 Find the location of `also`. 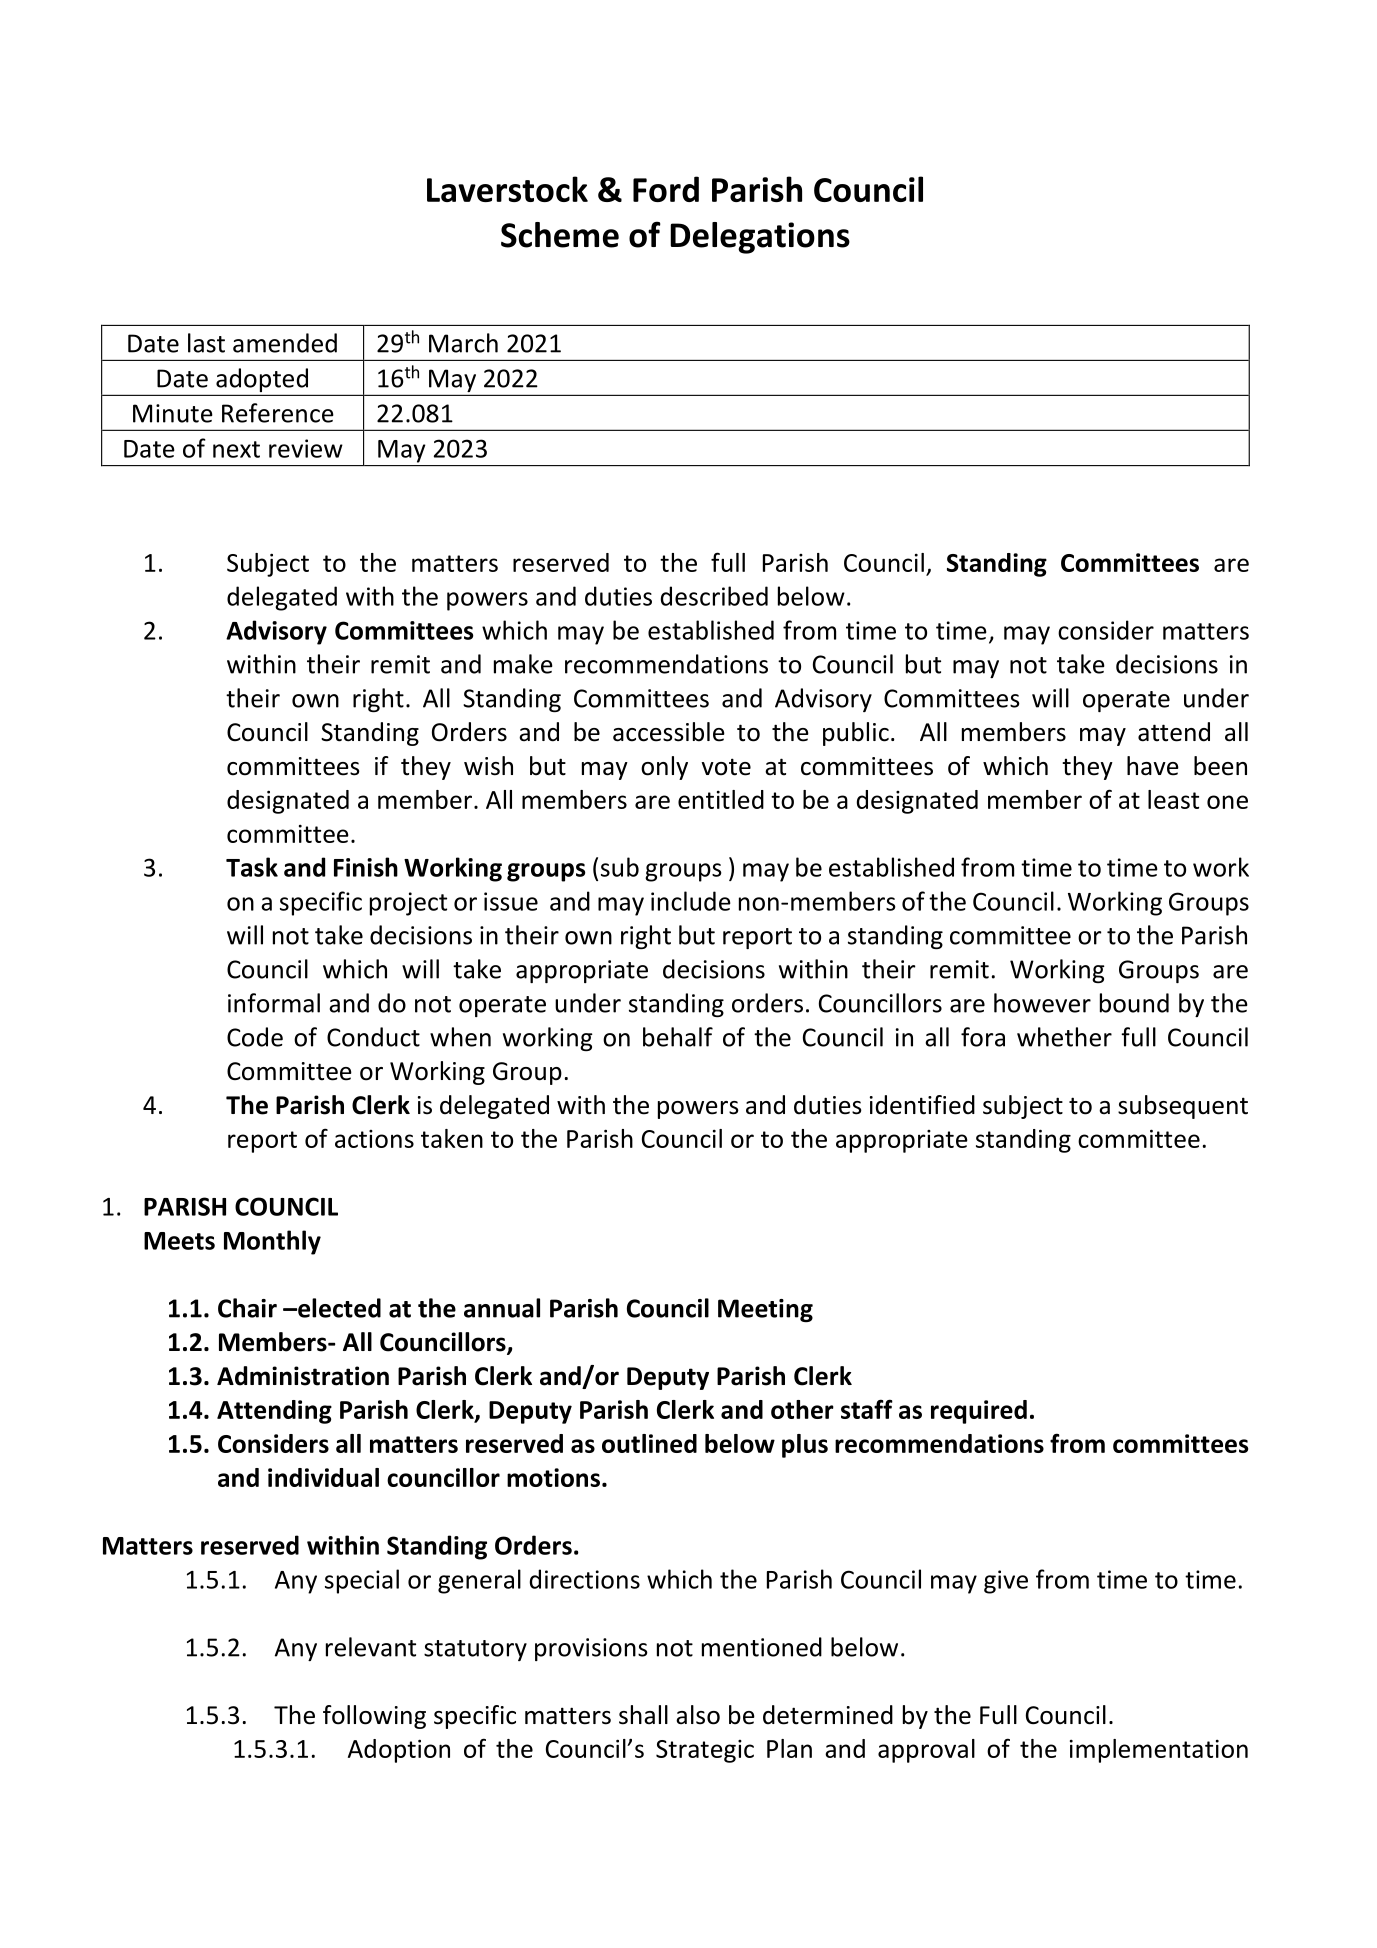

also is located at coordinates (698, 1715).
